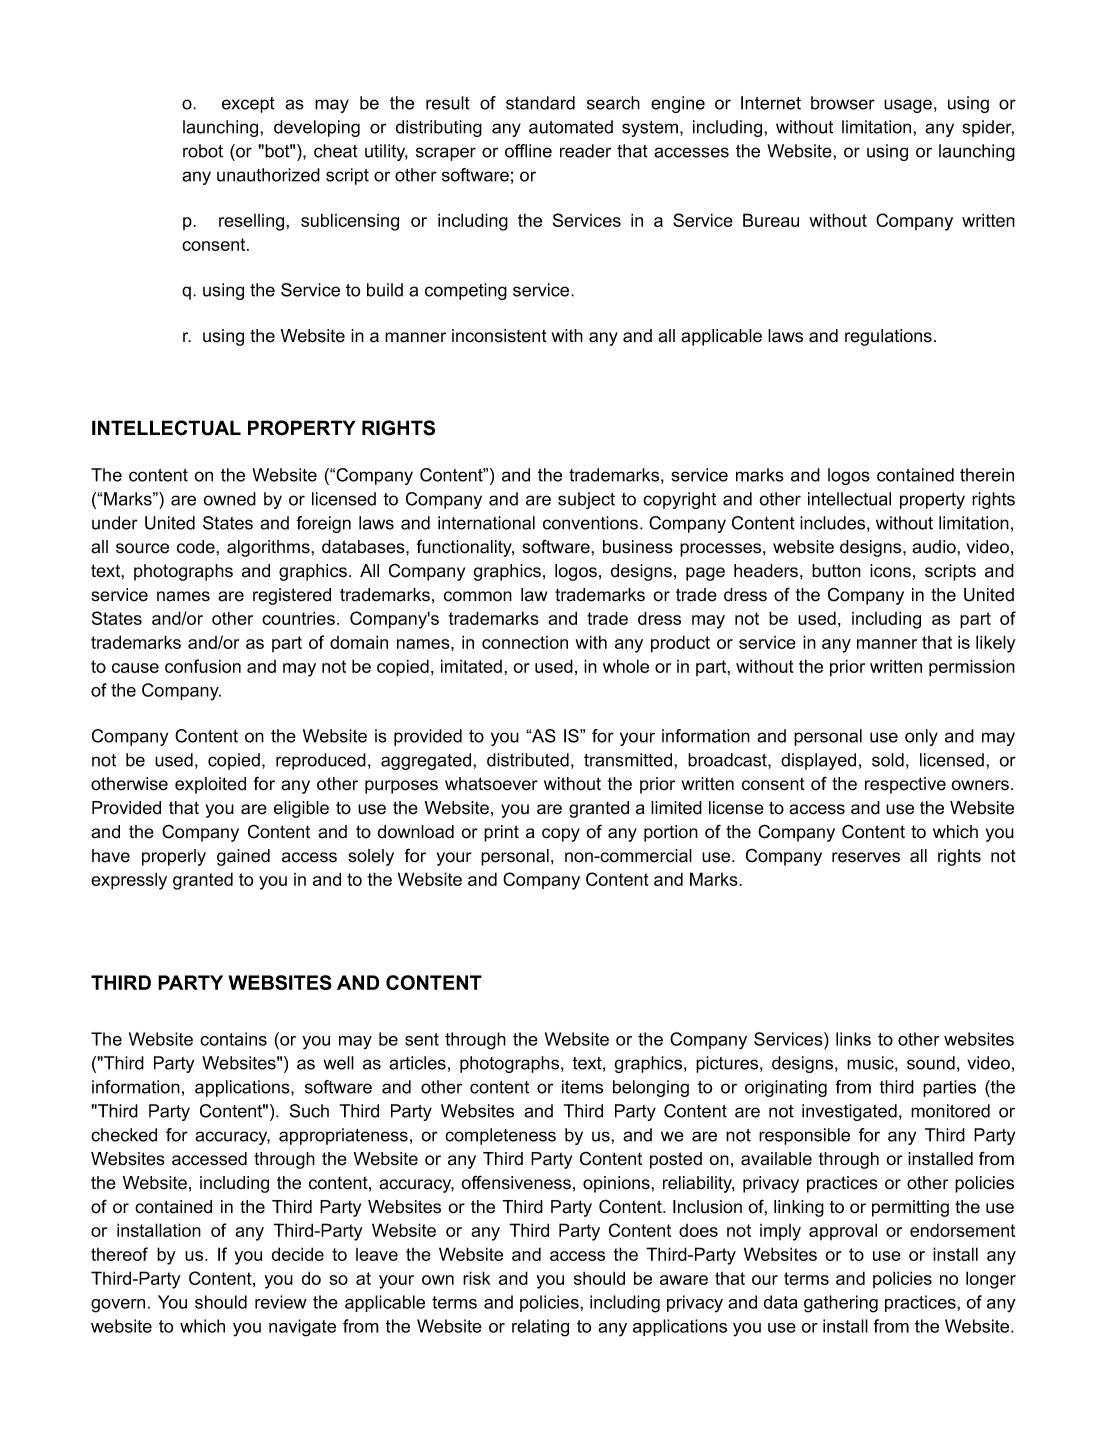 The height and width of the document is (1433, 1107). What do you see at coordinates (921, 737) in the document?
I see `only` at bounding box center [921, 737].
